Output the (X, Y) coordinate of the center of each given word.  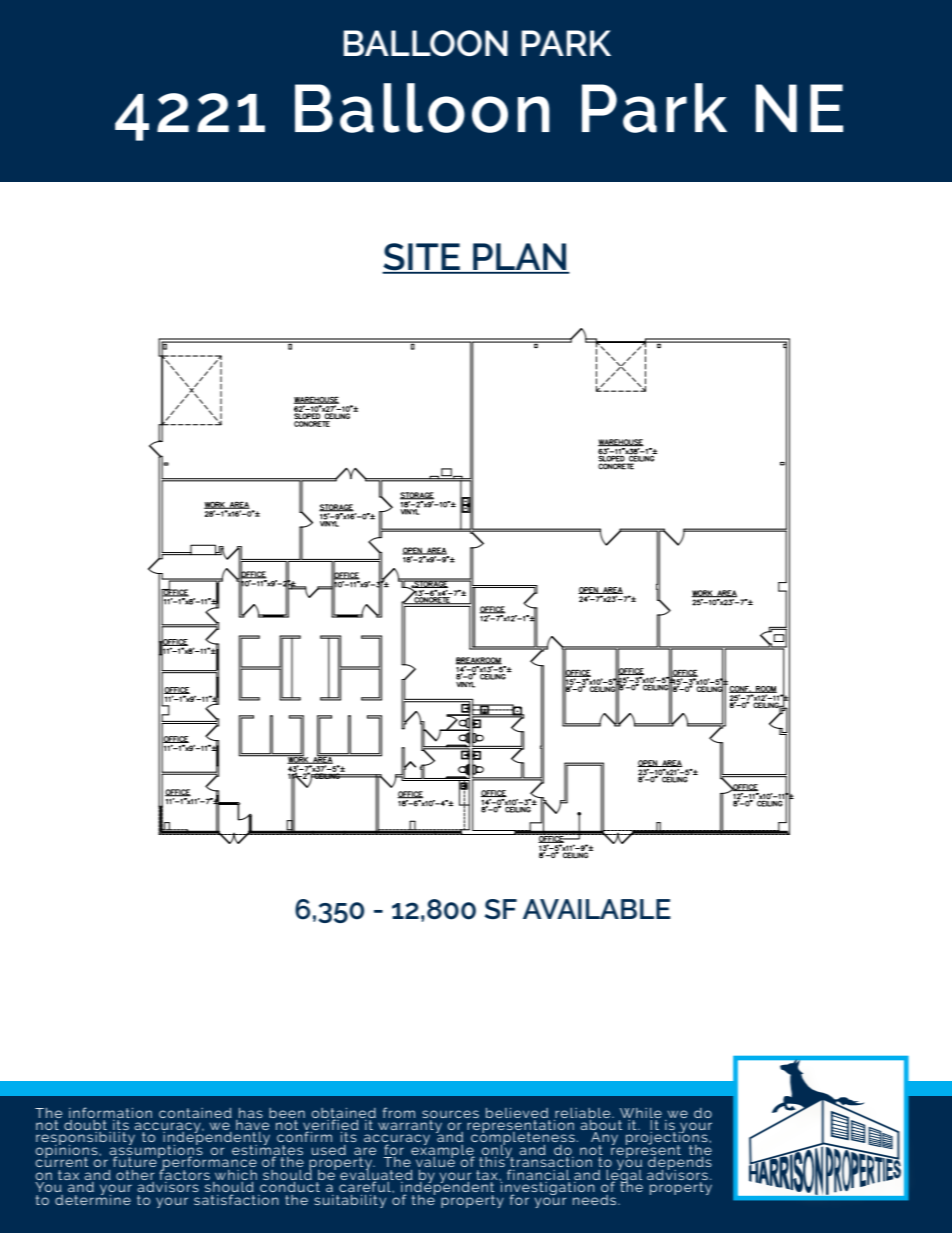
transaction (550, 1162)
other (135, 1175)
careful (366, 1185)
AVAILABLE (597, 909)
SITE (422, 258)
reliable (584, 1113)
